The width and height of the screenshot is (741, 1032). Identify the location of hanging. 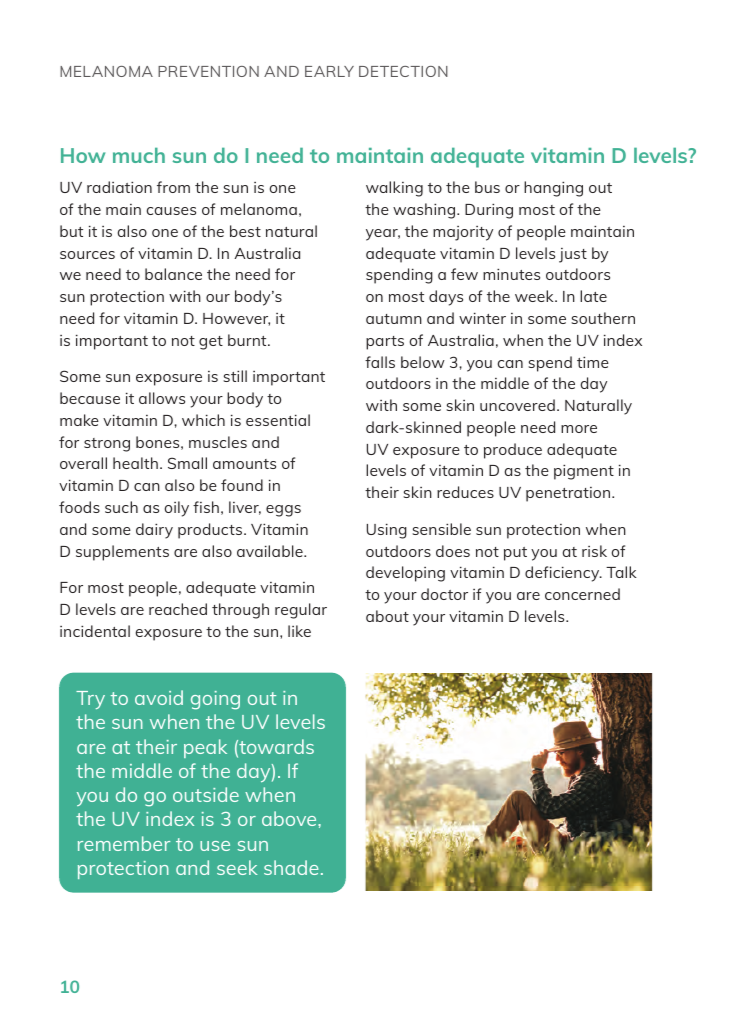
(553, 189).
